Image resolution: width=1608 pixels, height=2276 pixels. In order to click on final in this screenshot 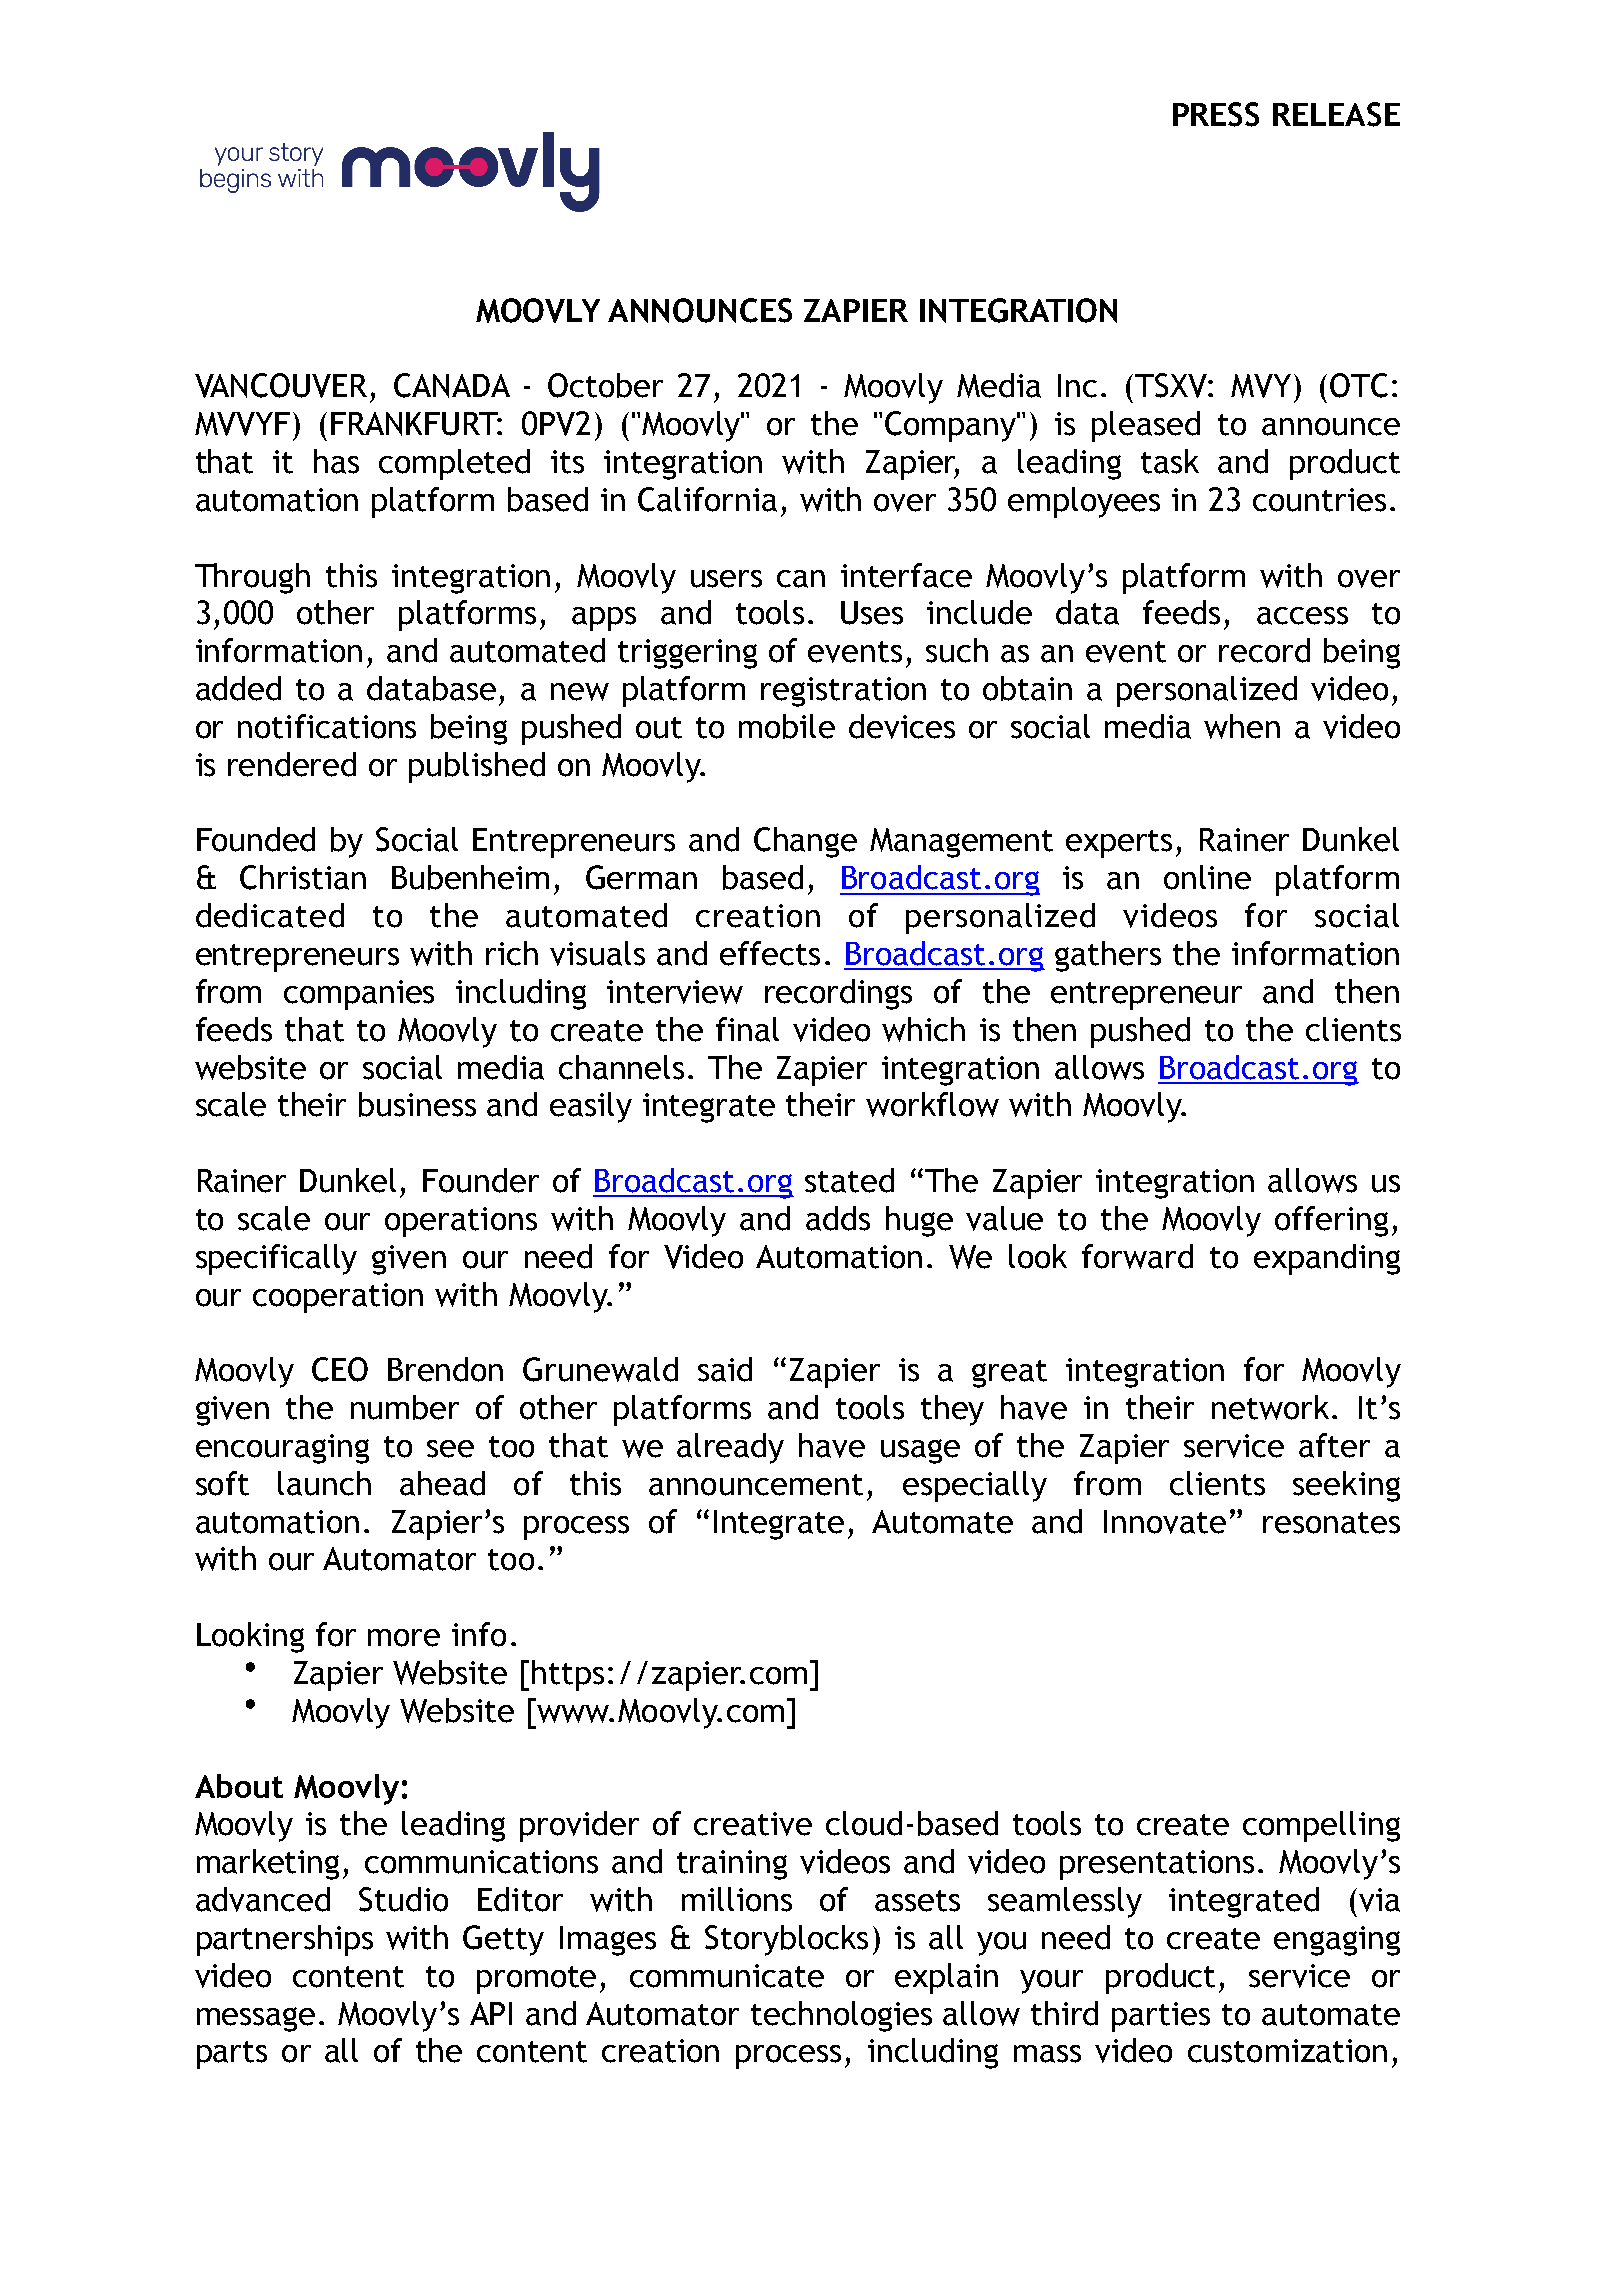, I will do `click(747, 1029)`.
